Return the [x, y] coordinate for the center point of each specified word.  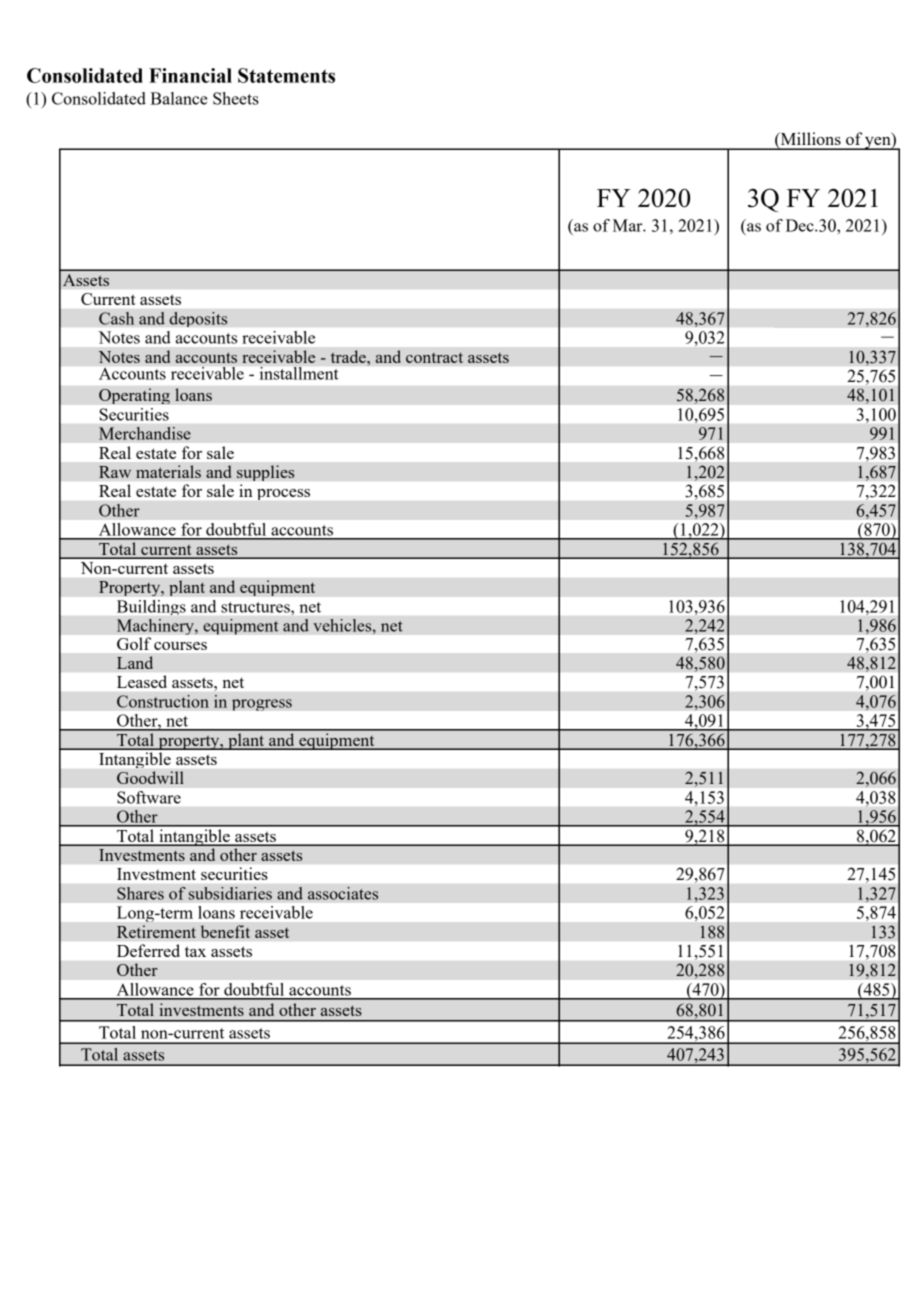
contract [434, 358]
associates [343, 893]
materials [168, 471]
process [283, 494]
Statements [286, 75]
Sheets [236, 98]
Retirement [156, 931]
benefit [225, 931]
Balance [178, 98]
